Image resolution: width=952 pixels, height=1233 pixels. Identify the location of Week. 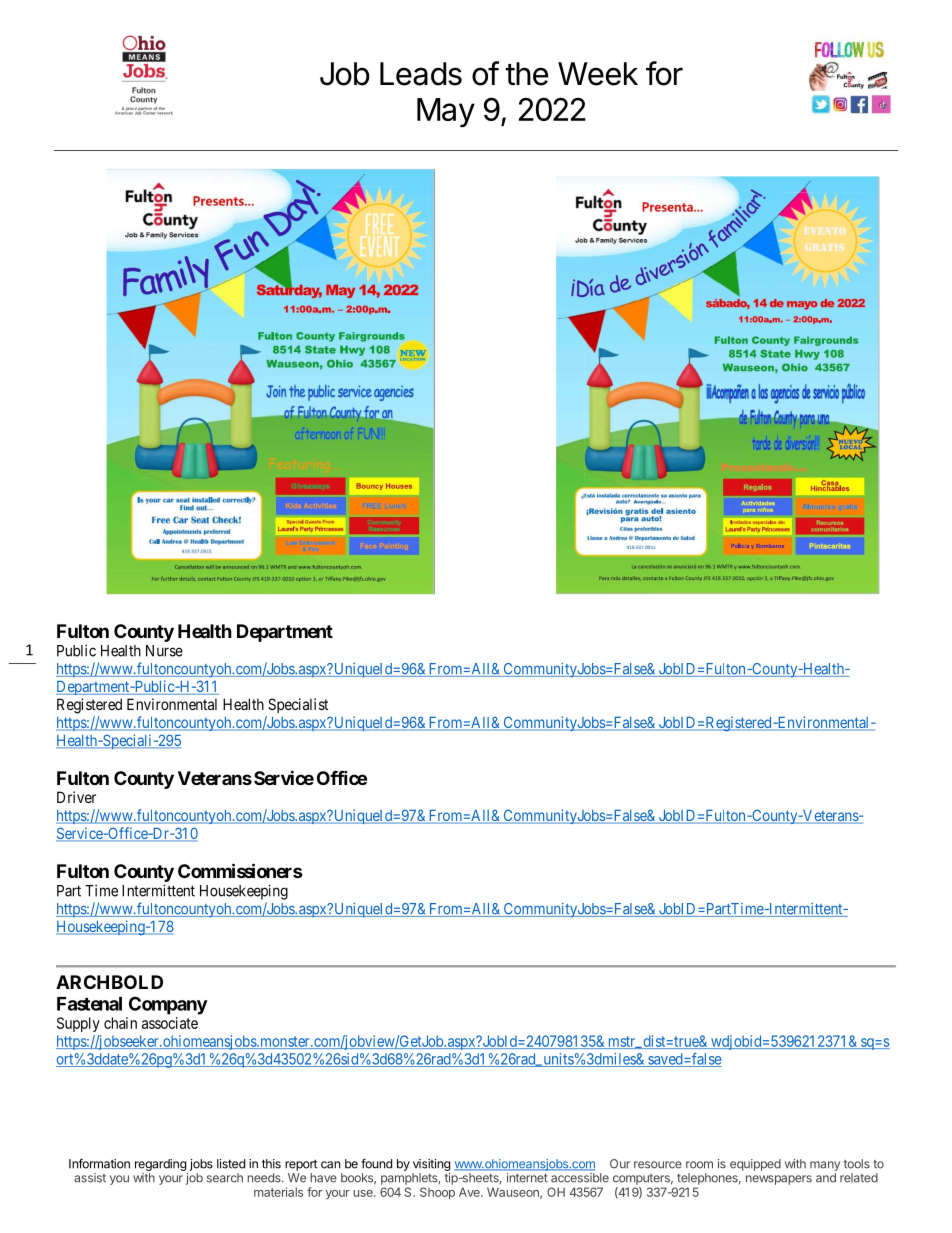
(598, 74).
